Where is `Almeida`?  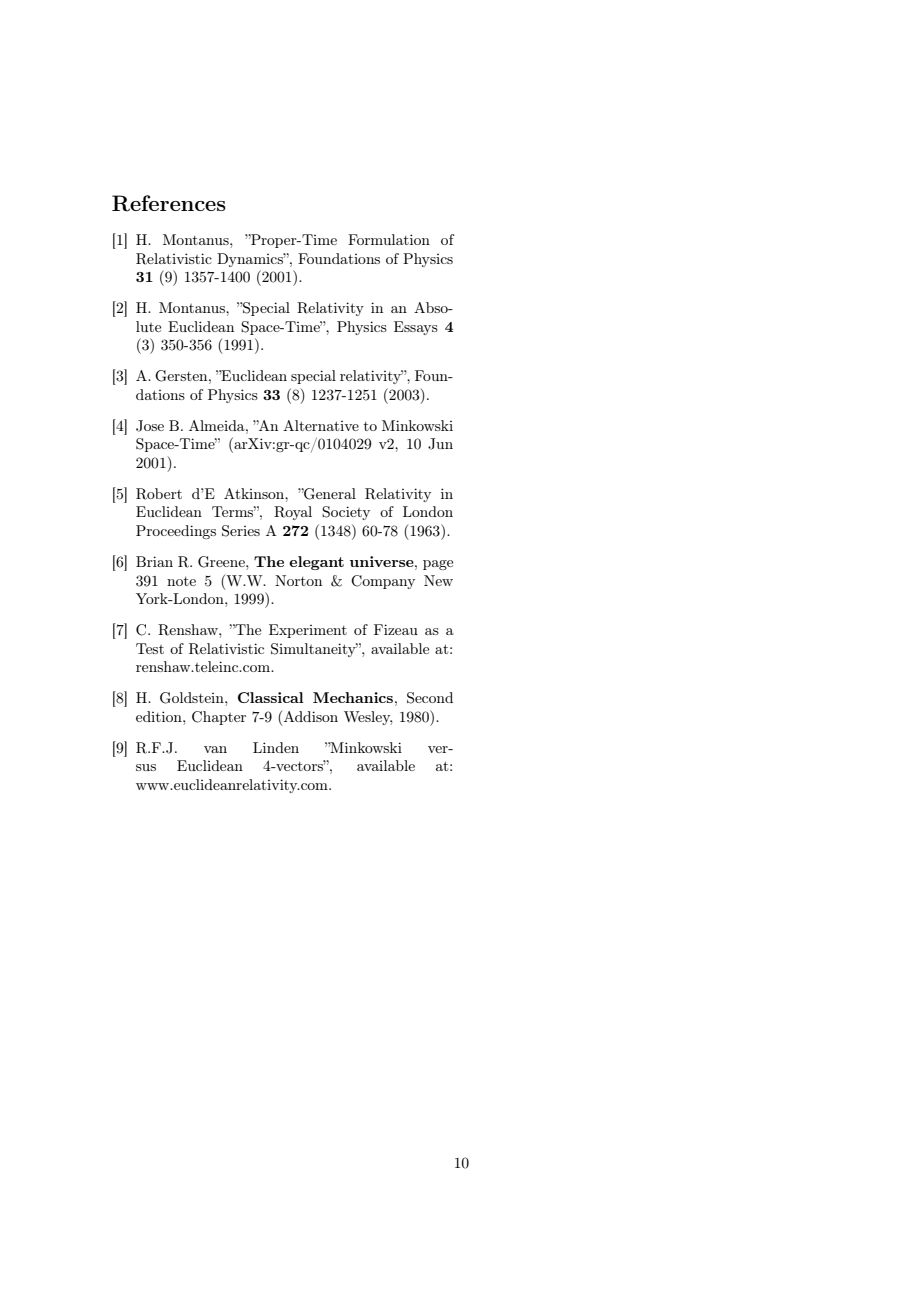 Almeida is located at coordinates (218, 425).
